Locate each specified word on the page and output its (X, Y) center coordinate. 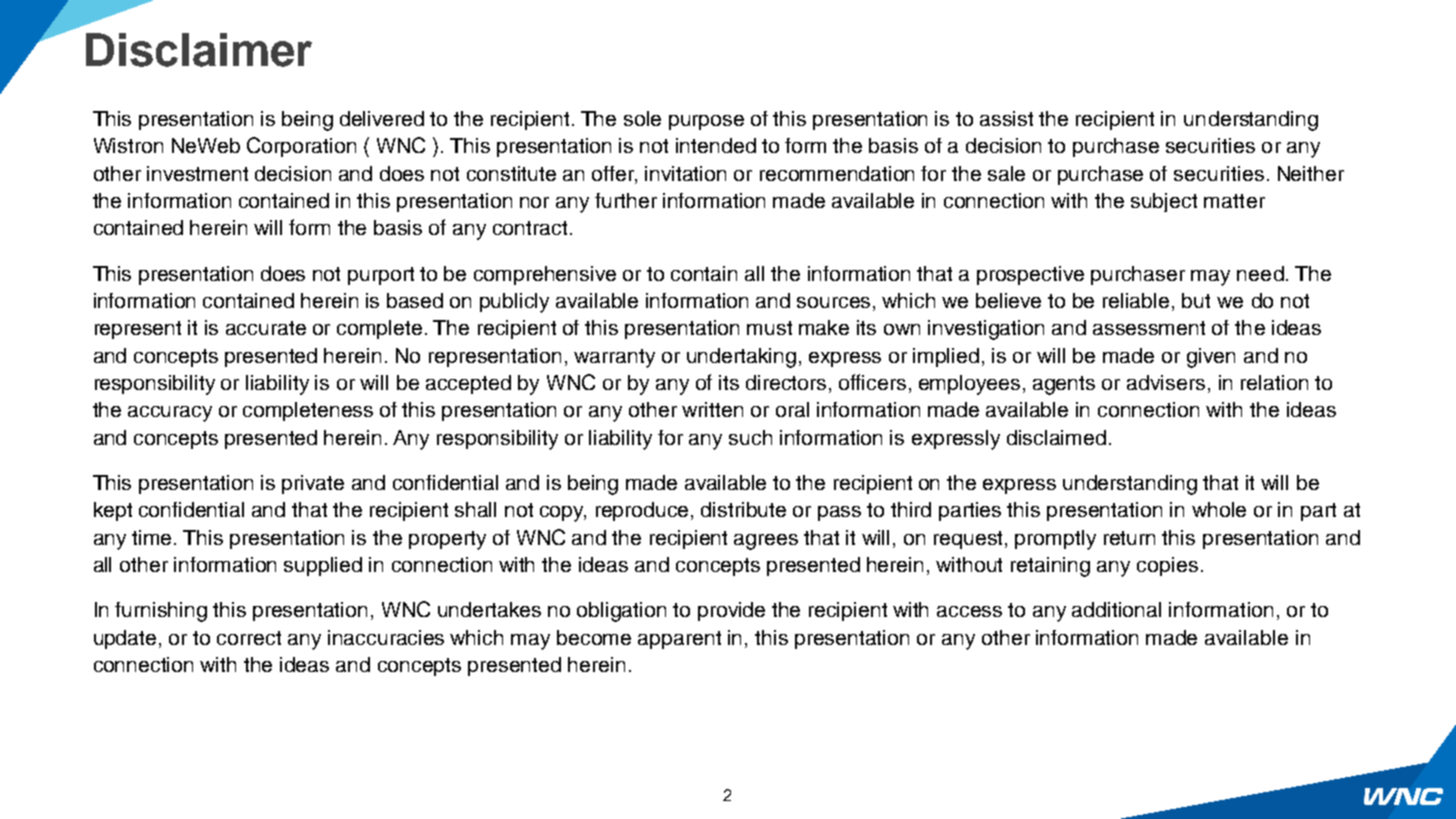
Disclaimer (199, 50)
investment (197, 173)
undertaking (741, 358)
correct (249, 638)
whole (1219, 509)
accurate (266, 328)
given (1211, 358)
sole (642, 118)
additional (1116, 609)
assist (1006, 118)
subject (1164, 202)
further (626, 200)
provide (731, 611)
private (313, 484)
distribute (743, 509)
